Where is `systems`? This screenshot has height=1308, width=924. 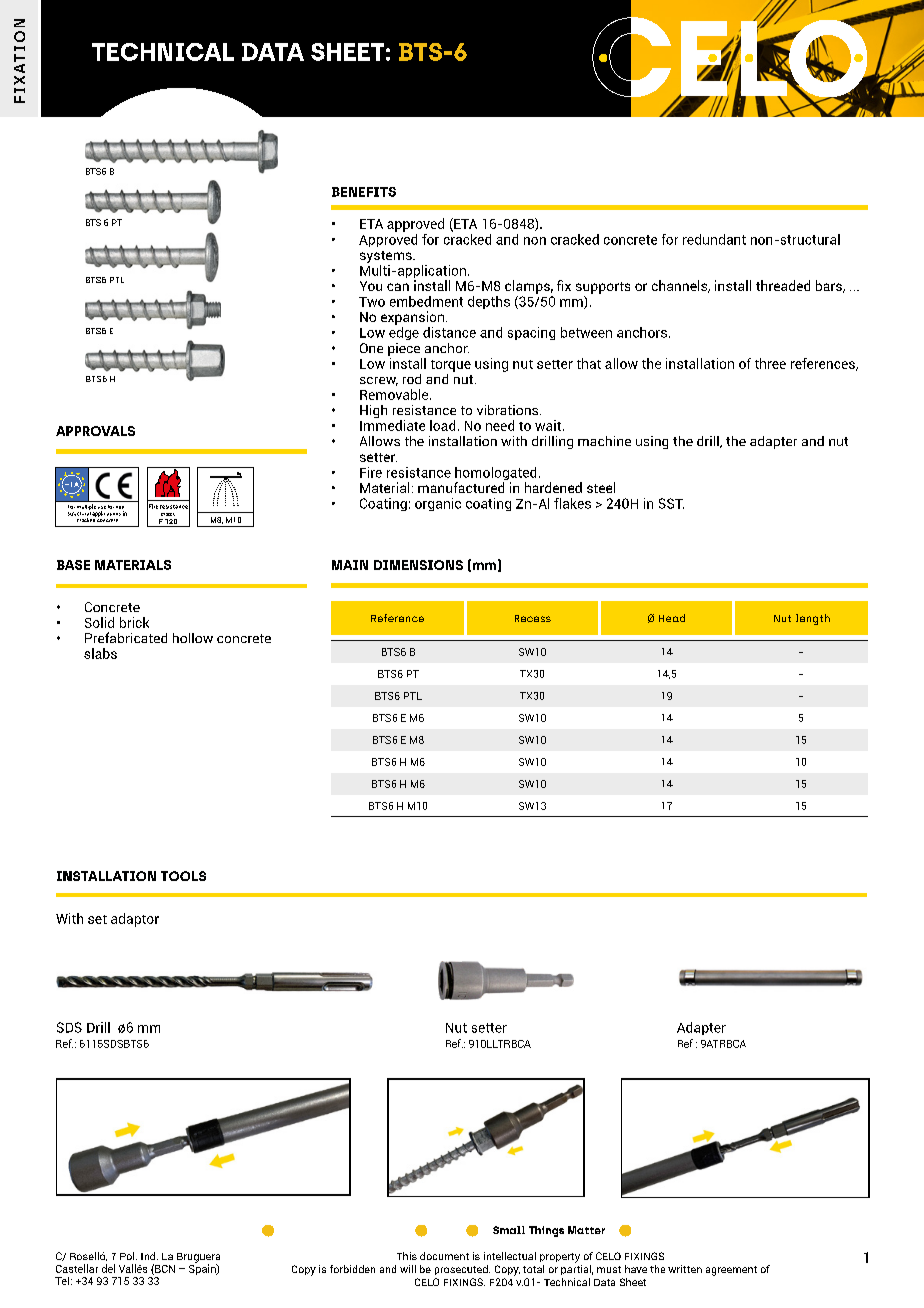
systems is located at coordinates (387, 257).
